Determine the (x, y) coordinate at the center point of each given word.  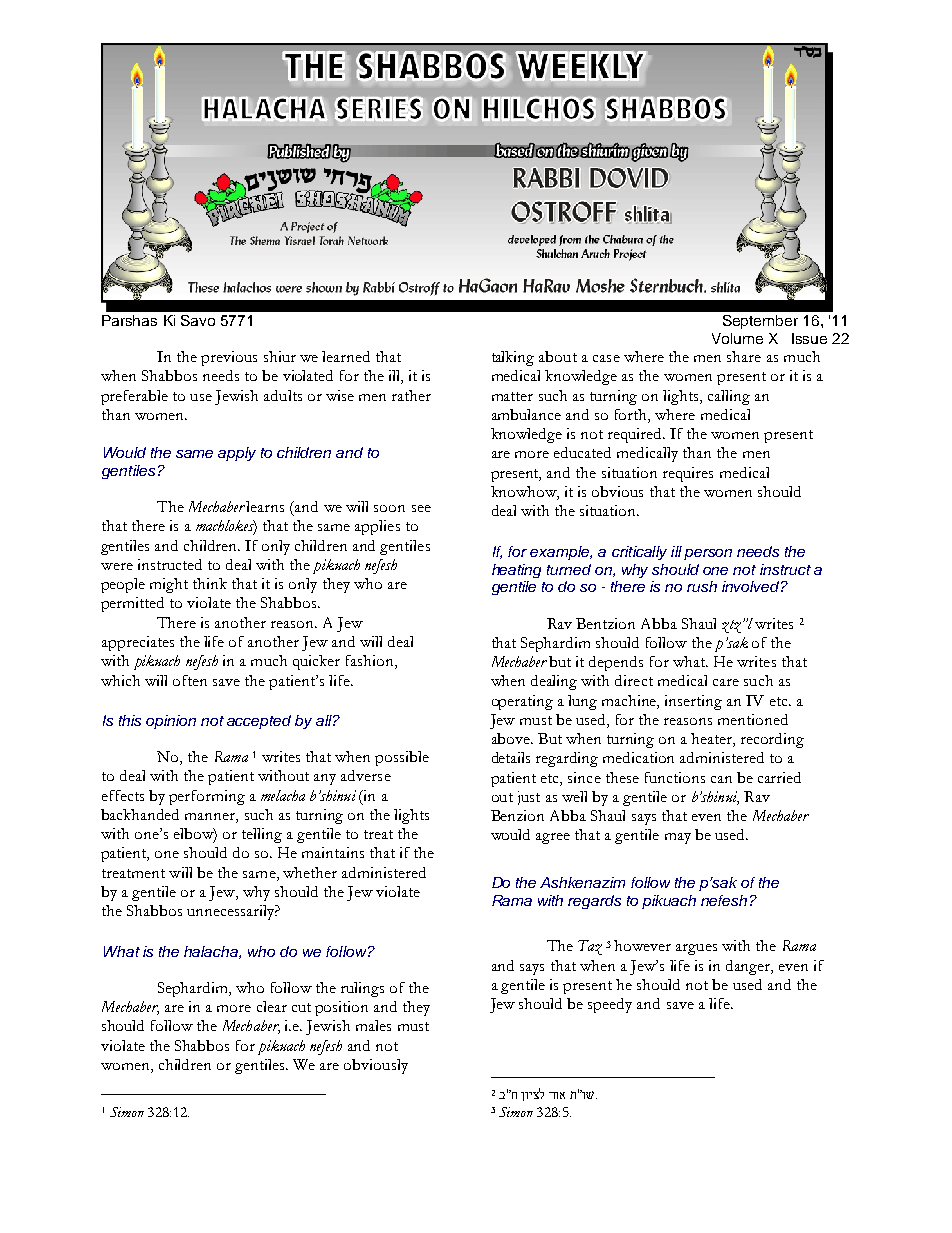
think (210, 583)
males (373, 1025)
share (744, 356)
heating (516, 571)
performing (207, 797)
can (721, 779)
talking (513, 358)
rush (702, 586)
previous (229, 358)
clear (272, 1006)
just (529, 798)
